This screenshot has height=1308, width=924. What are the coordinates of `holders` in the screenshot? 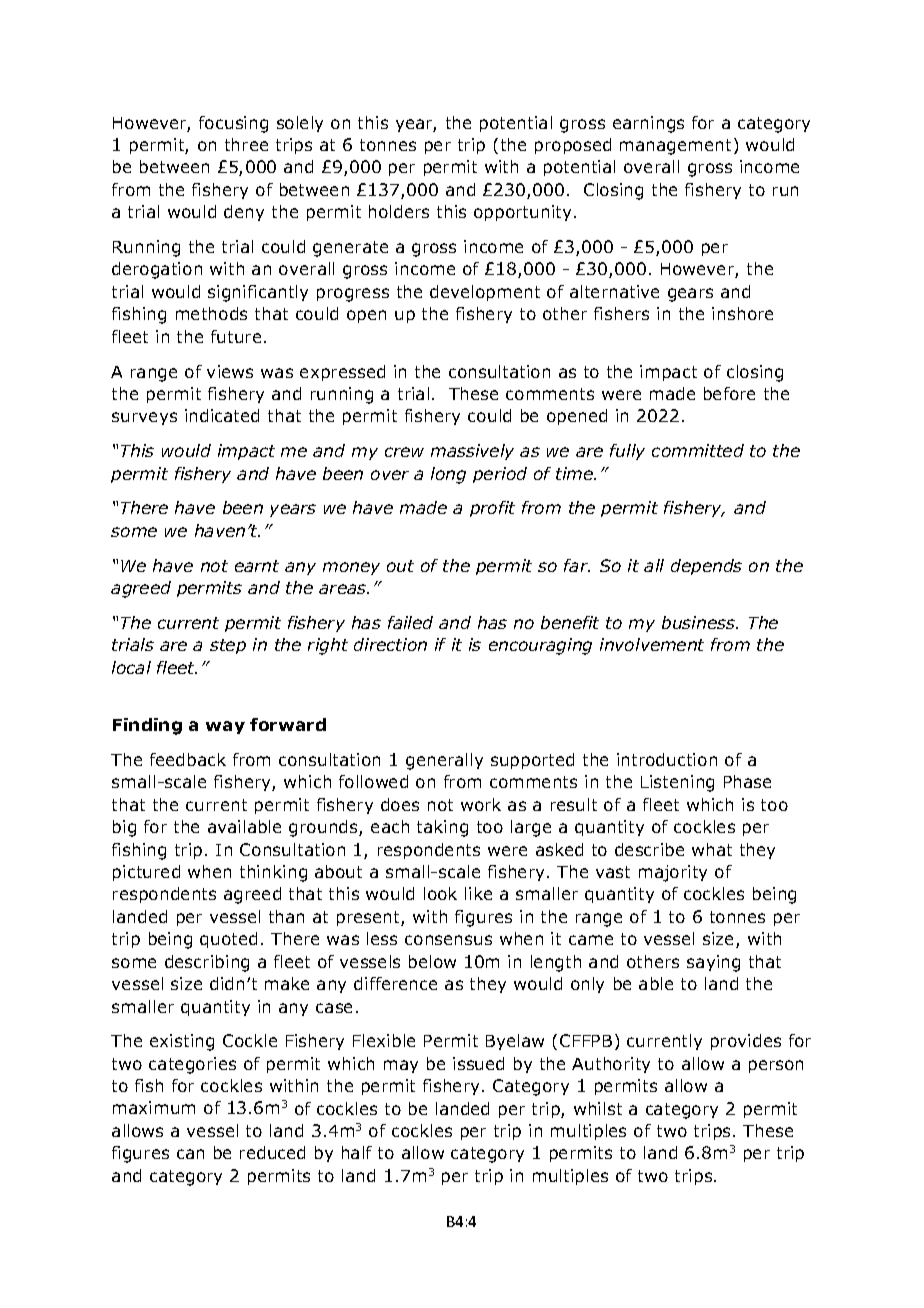 It's located at (399, 211).
